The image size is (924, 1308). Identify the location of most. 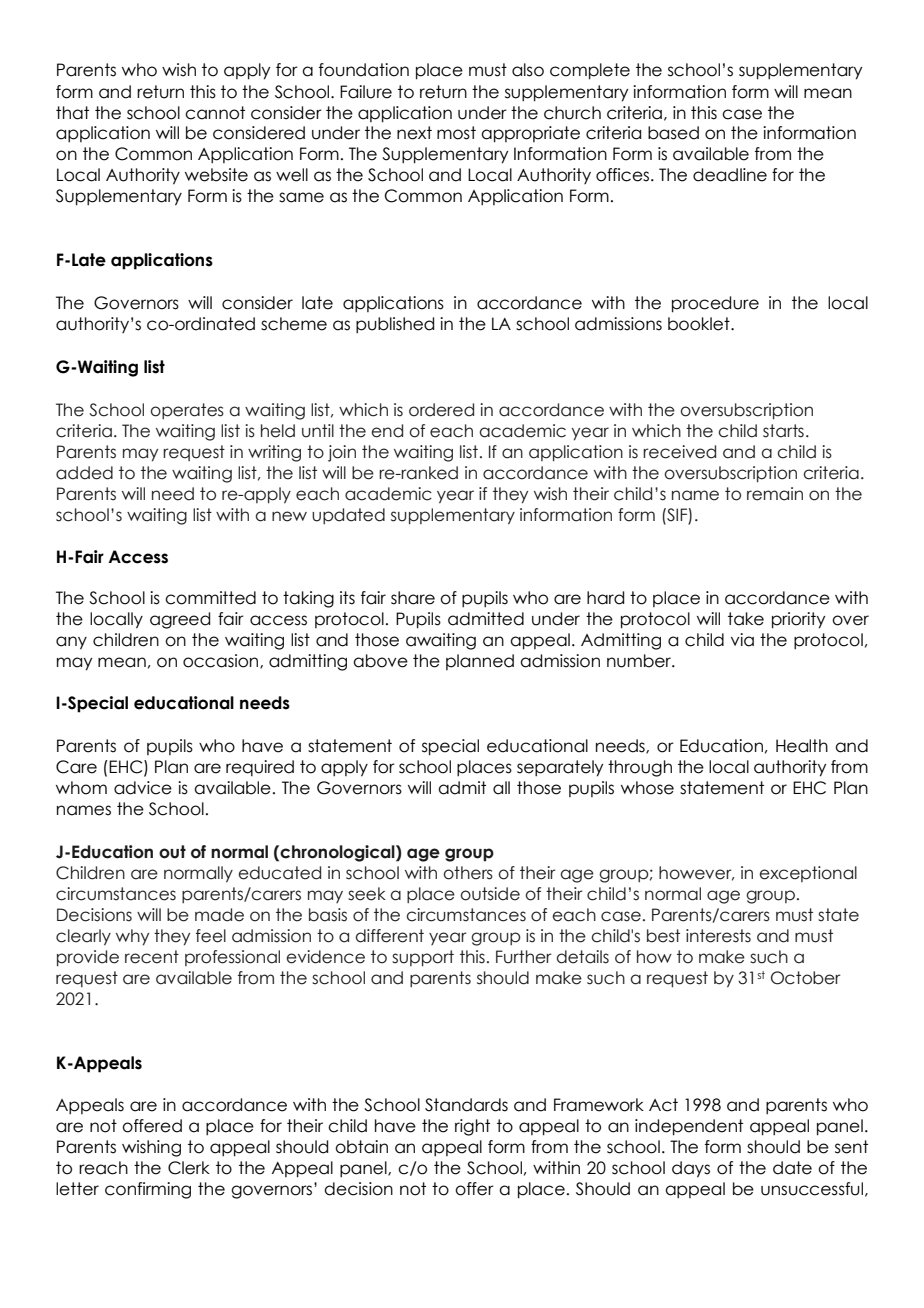
(456, 133).
